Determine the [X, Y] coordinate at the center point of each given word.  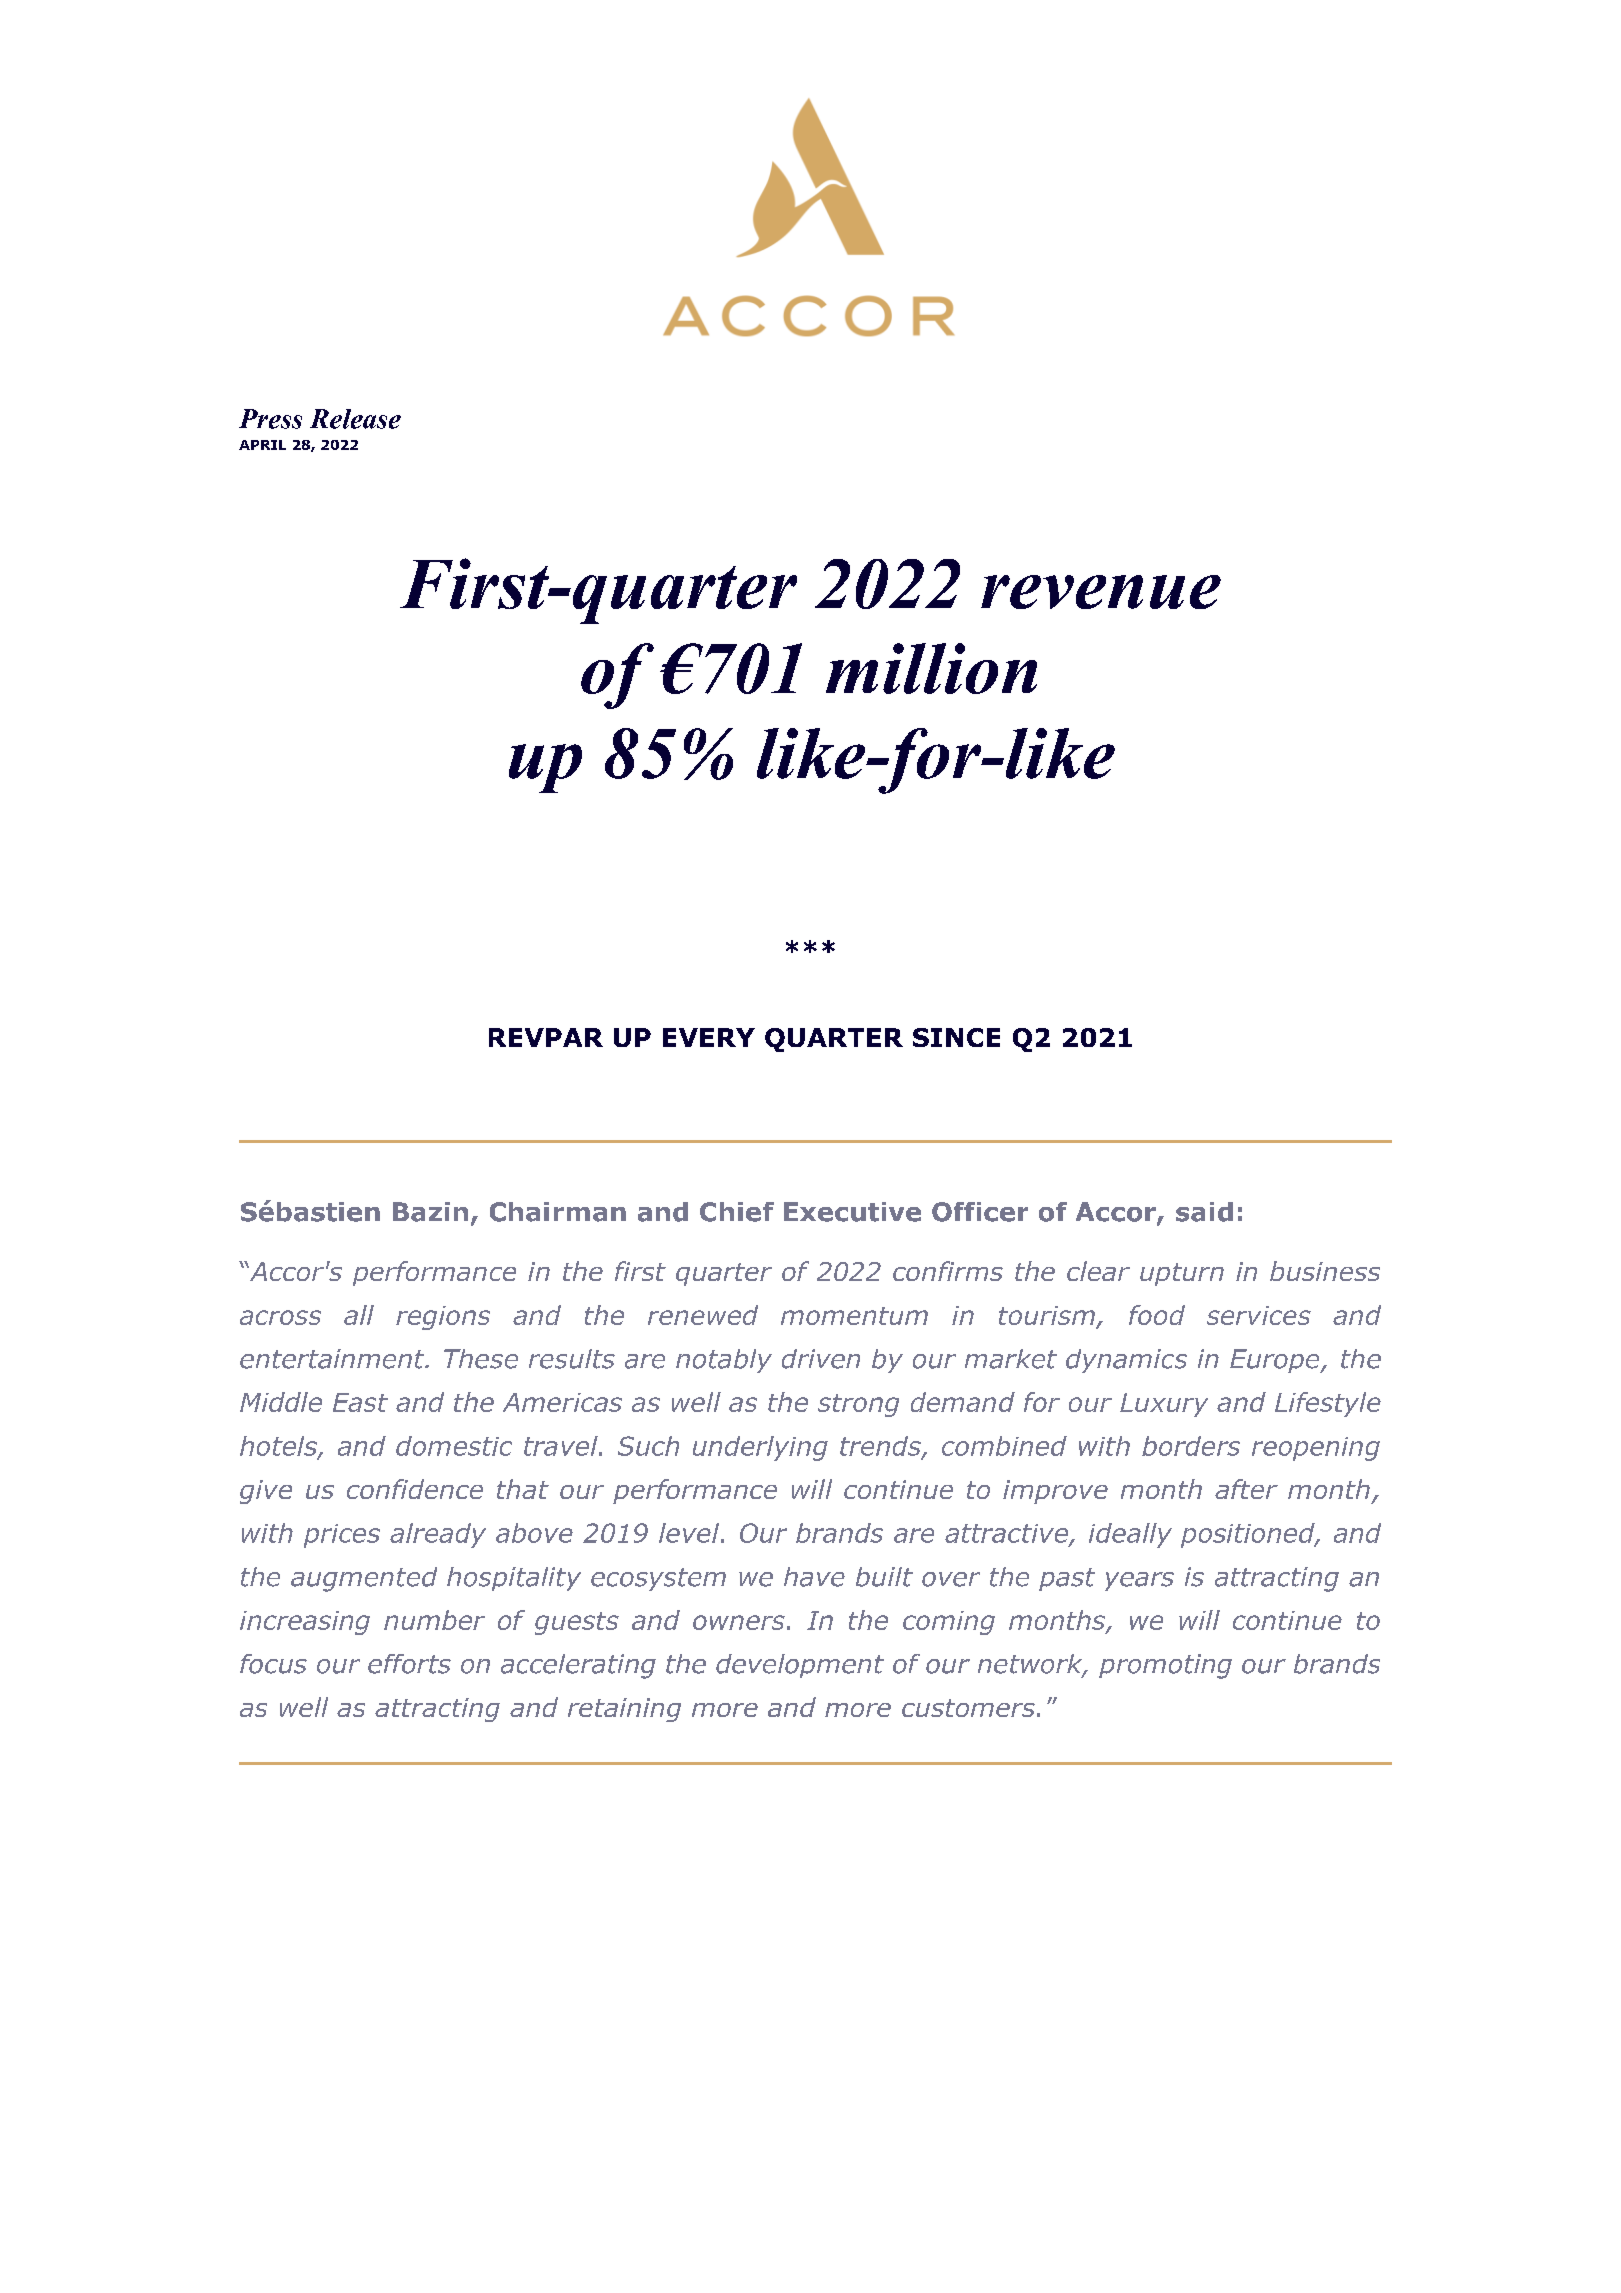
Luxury [1164, 1405]
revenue [1101, 592]
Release [355, 419]
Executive [852, 1212]
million [931, 668]
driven [821, 1359]
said [1204, 1212]
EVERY [709, 1037]
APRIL [262, 445]
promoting [1165, 1666]
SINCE [956, 1037]
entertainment [333, 1359]
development [800, 1666]
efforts [409, 1664]
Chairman [558, 1212]
